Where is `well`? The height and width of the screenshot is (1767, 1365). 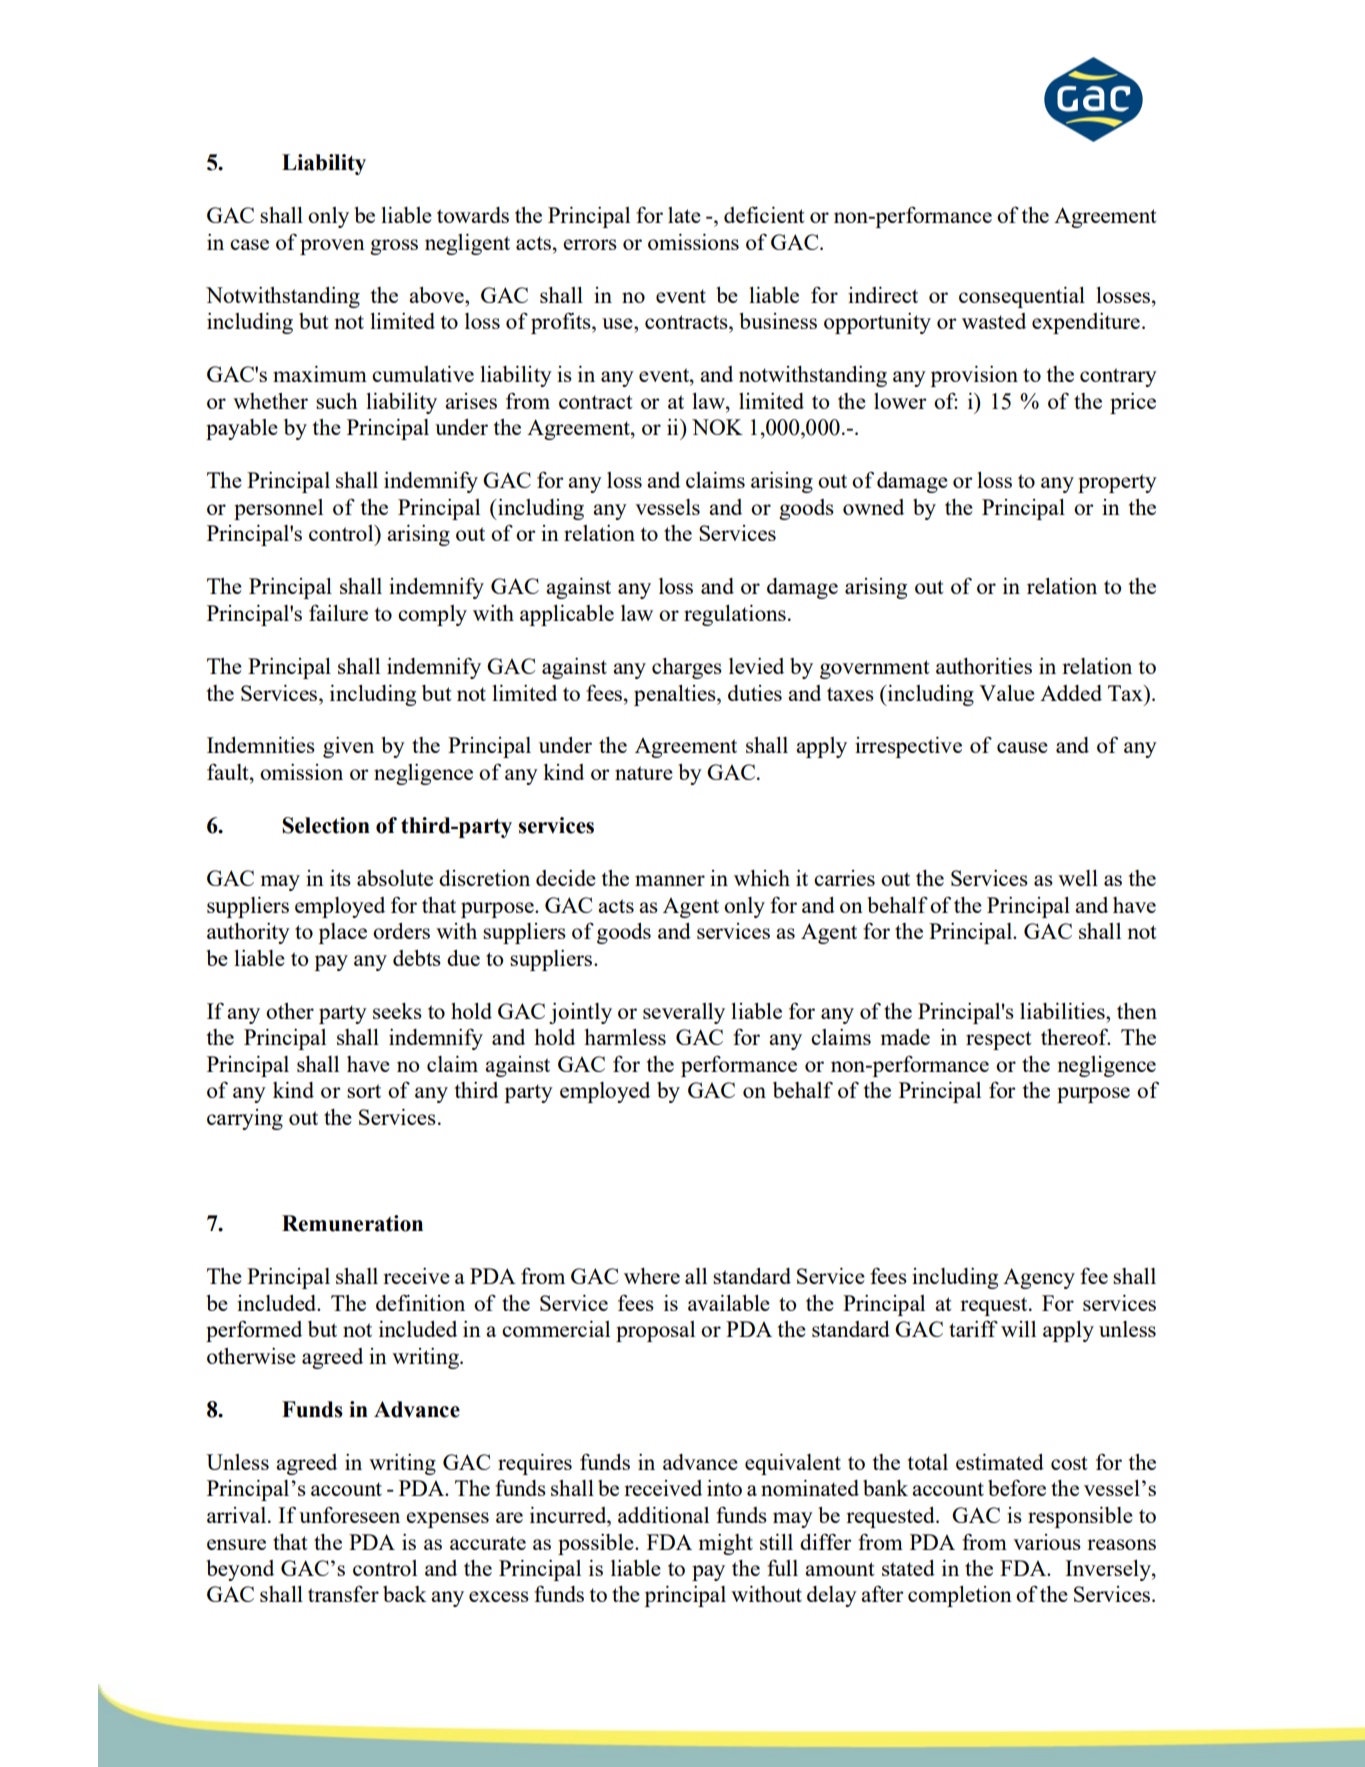 well is located at coordinates (1078, 878).
